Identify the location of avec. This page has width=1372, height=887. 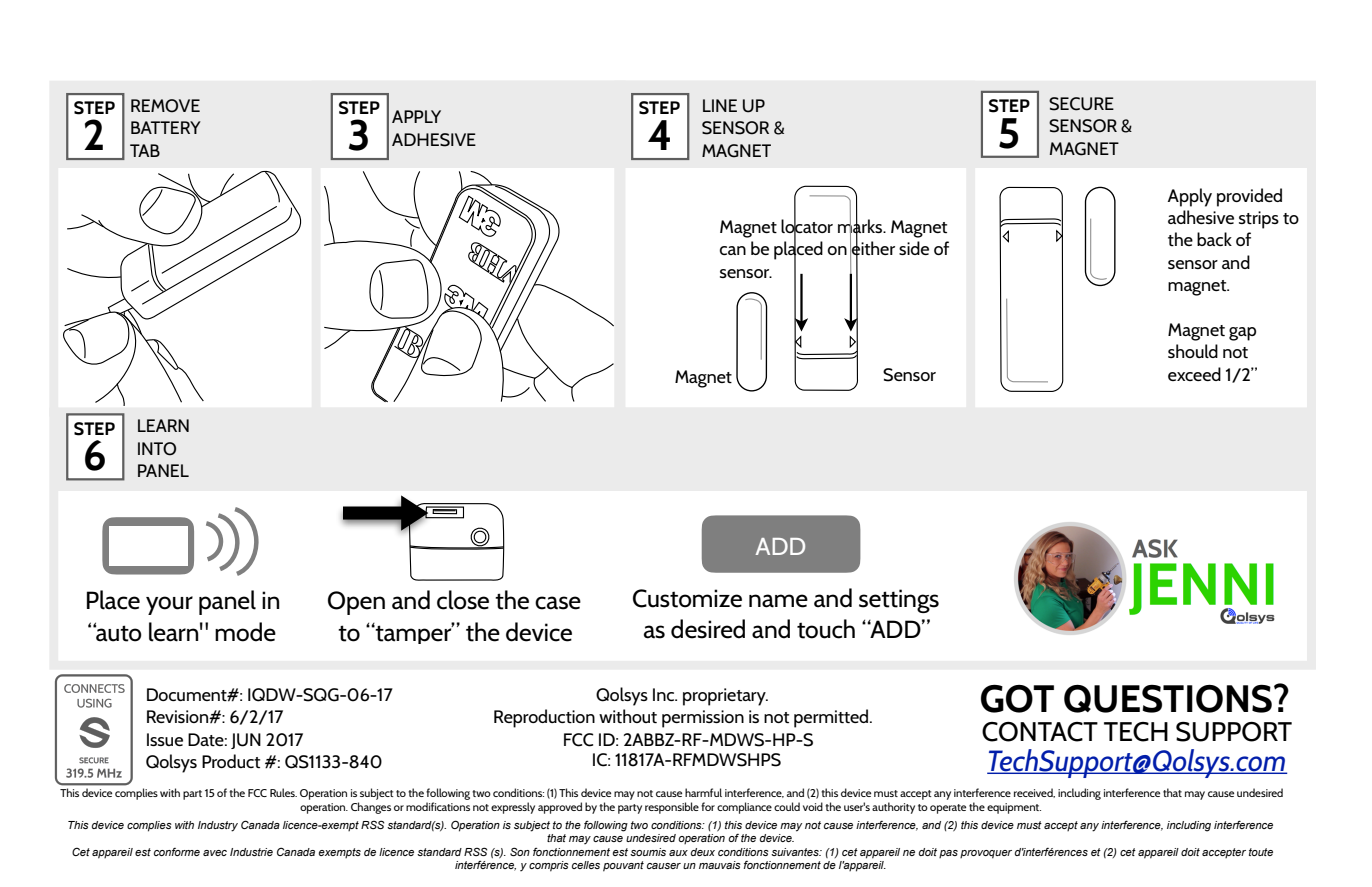
(215, 853).
